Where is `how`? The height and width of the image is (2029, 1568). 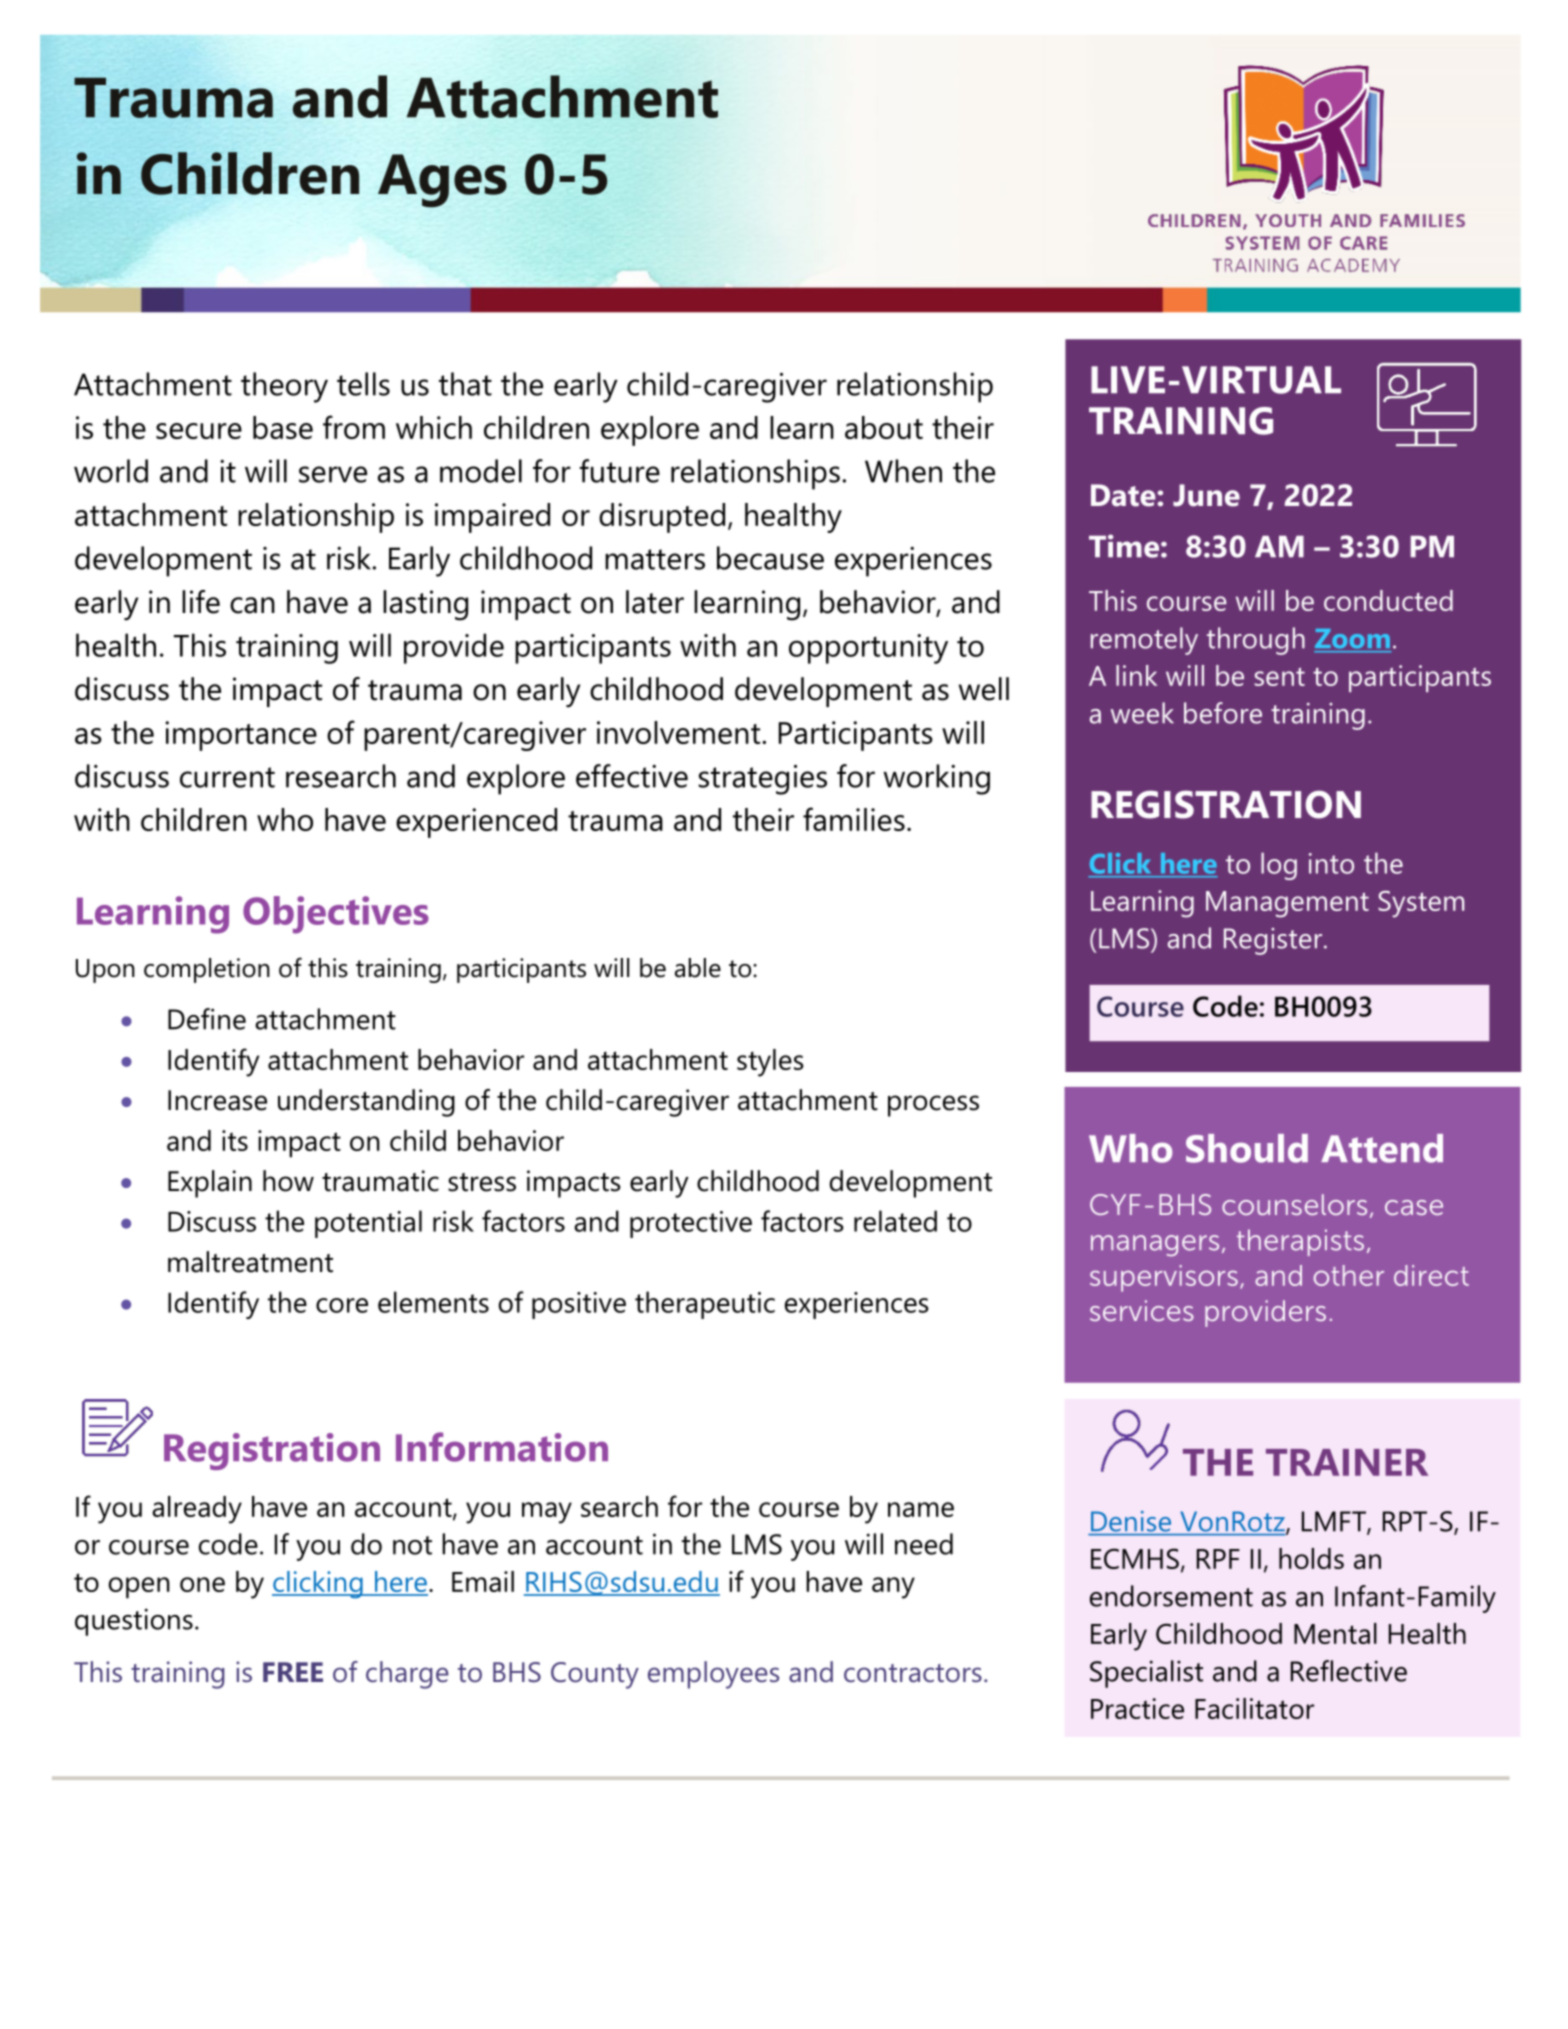 how is located at coordinates (288, 1181).
